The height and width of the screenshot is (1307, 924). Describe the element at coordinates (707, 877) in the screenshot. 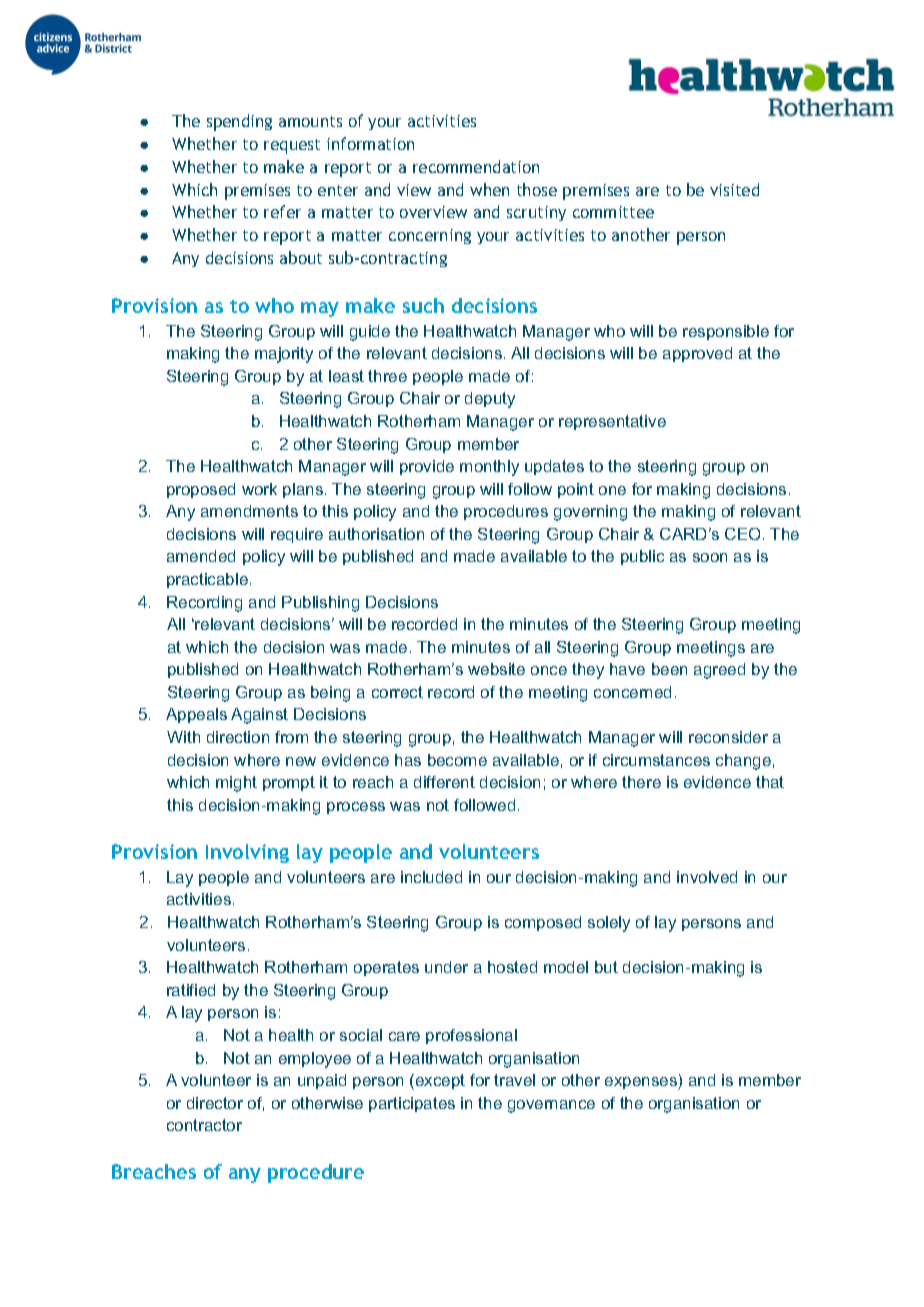

I see `involved` at that location.
